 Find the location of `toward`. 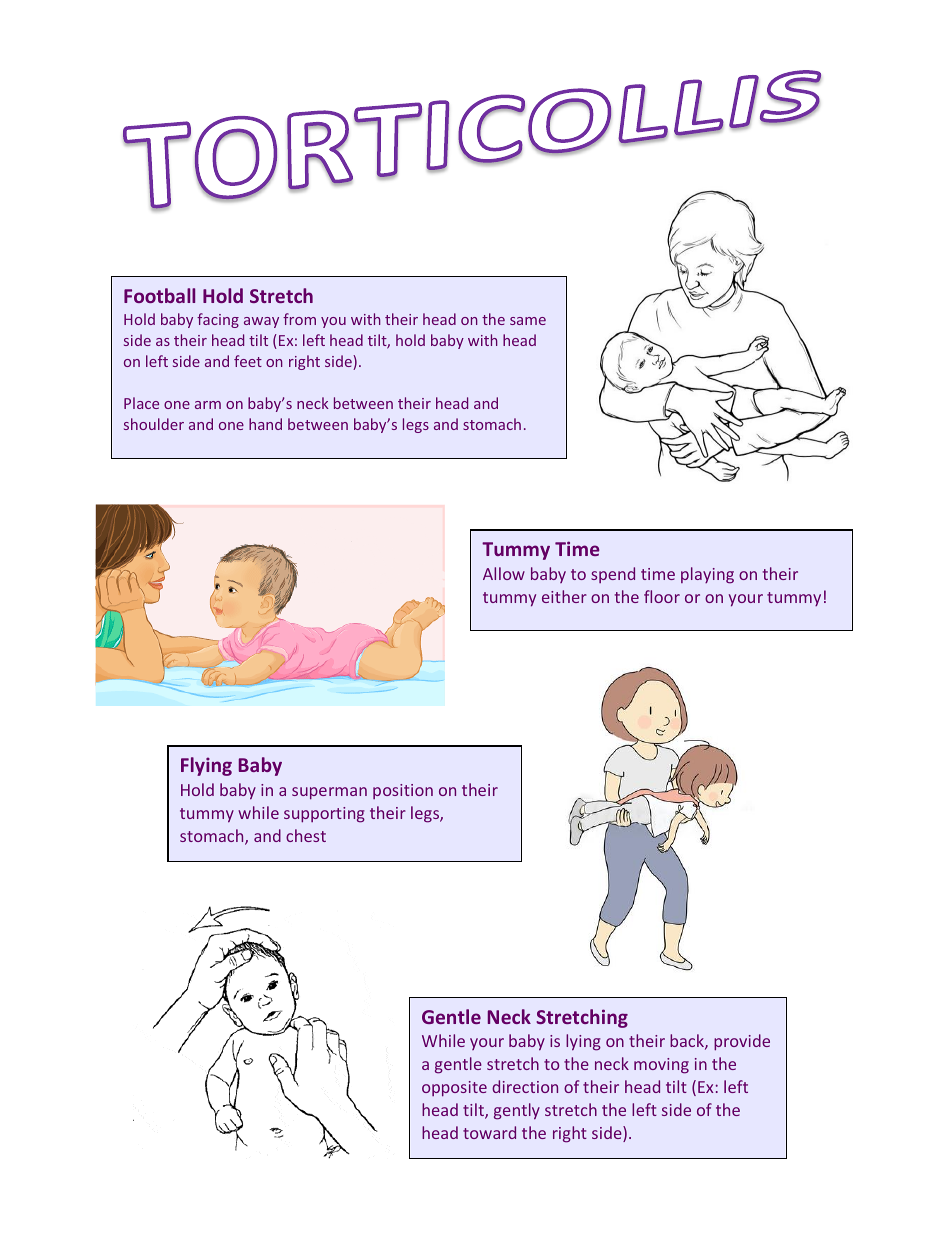

toward is located at coordinates (489, 1132).
